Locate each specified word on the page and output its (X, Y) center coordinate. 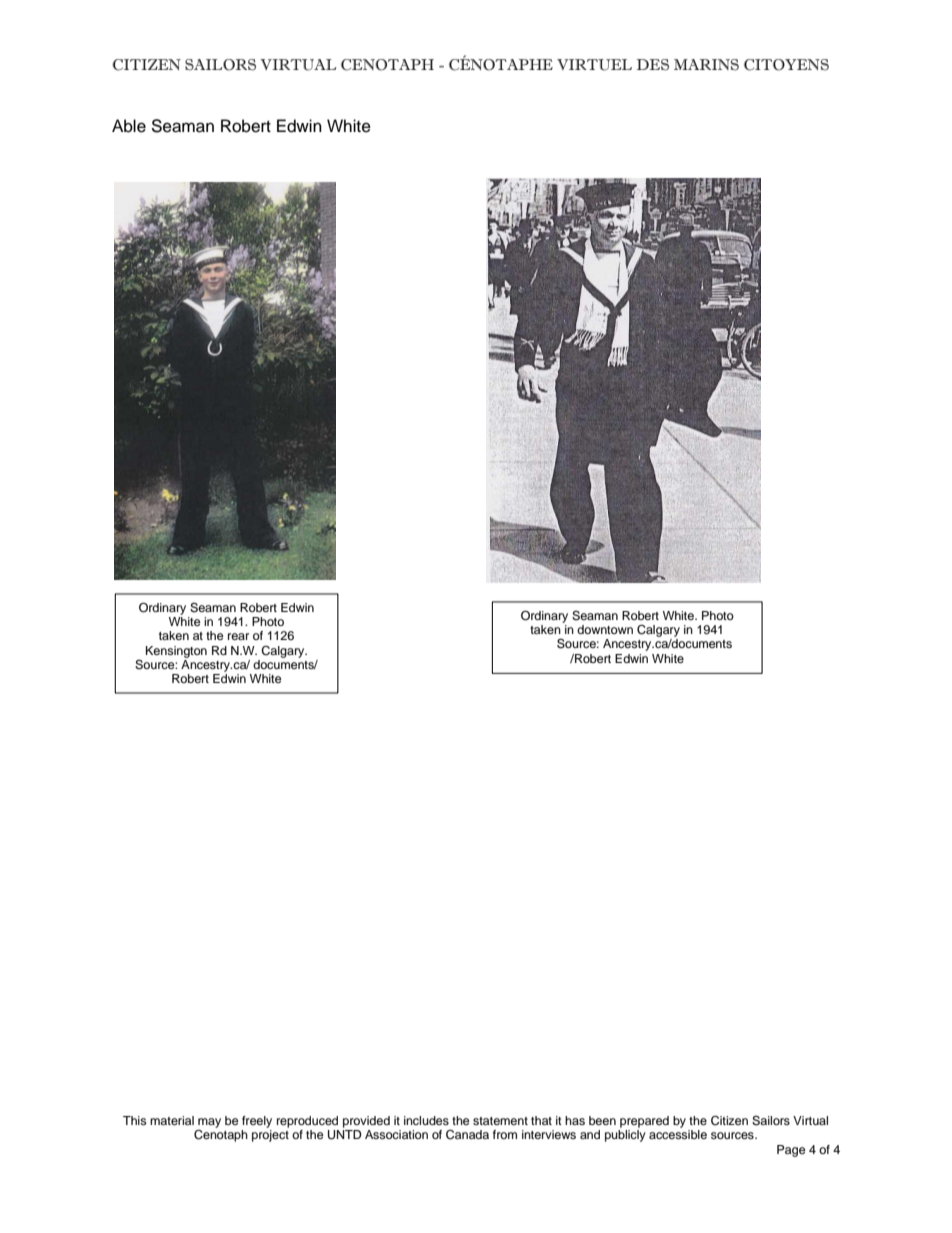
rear (238, 636)
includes (426, 1120)
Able (129, 126)
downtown (605, 629)
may (209, 1123)
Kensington (176, 652)
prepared (644, 1122)
